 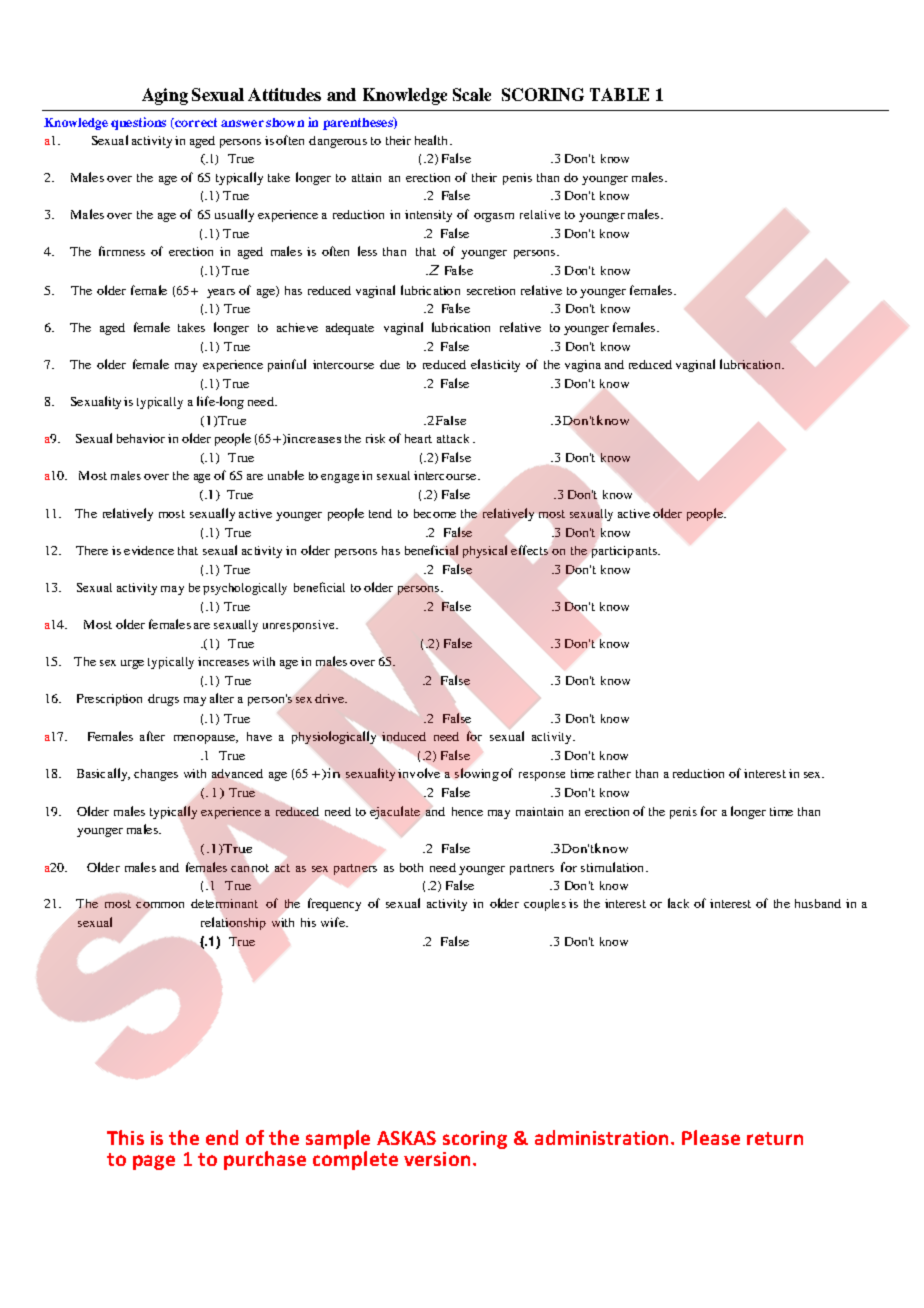 What do you see at coordinates (132, 664) in the screenshot?
I see `urge` at bounding box center [132, 664].
